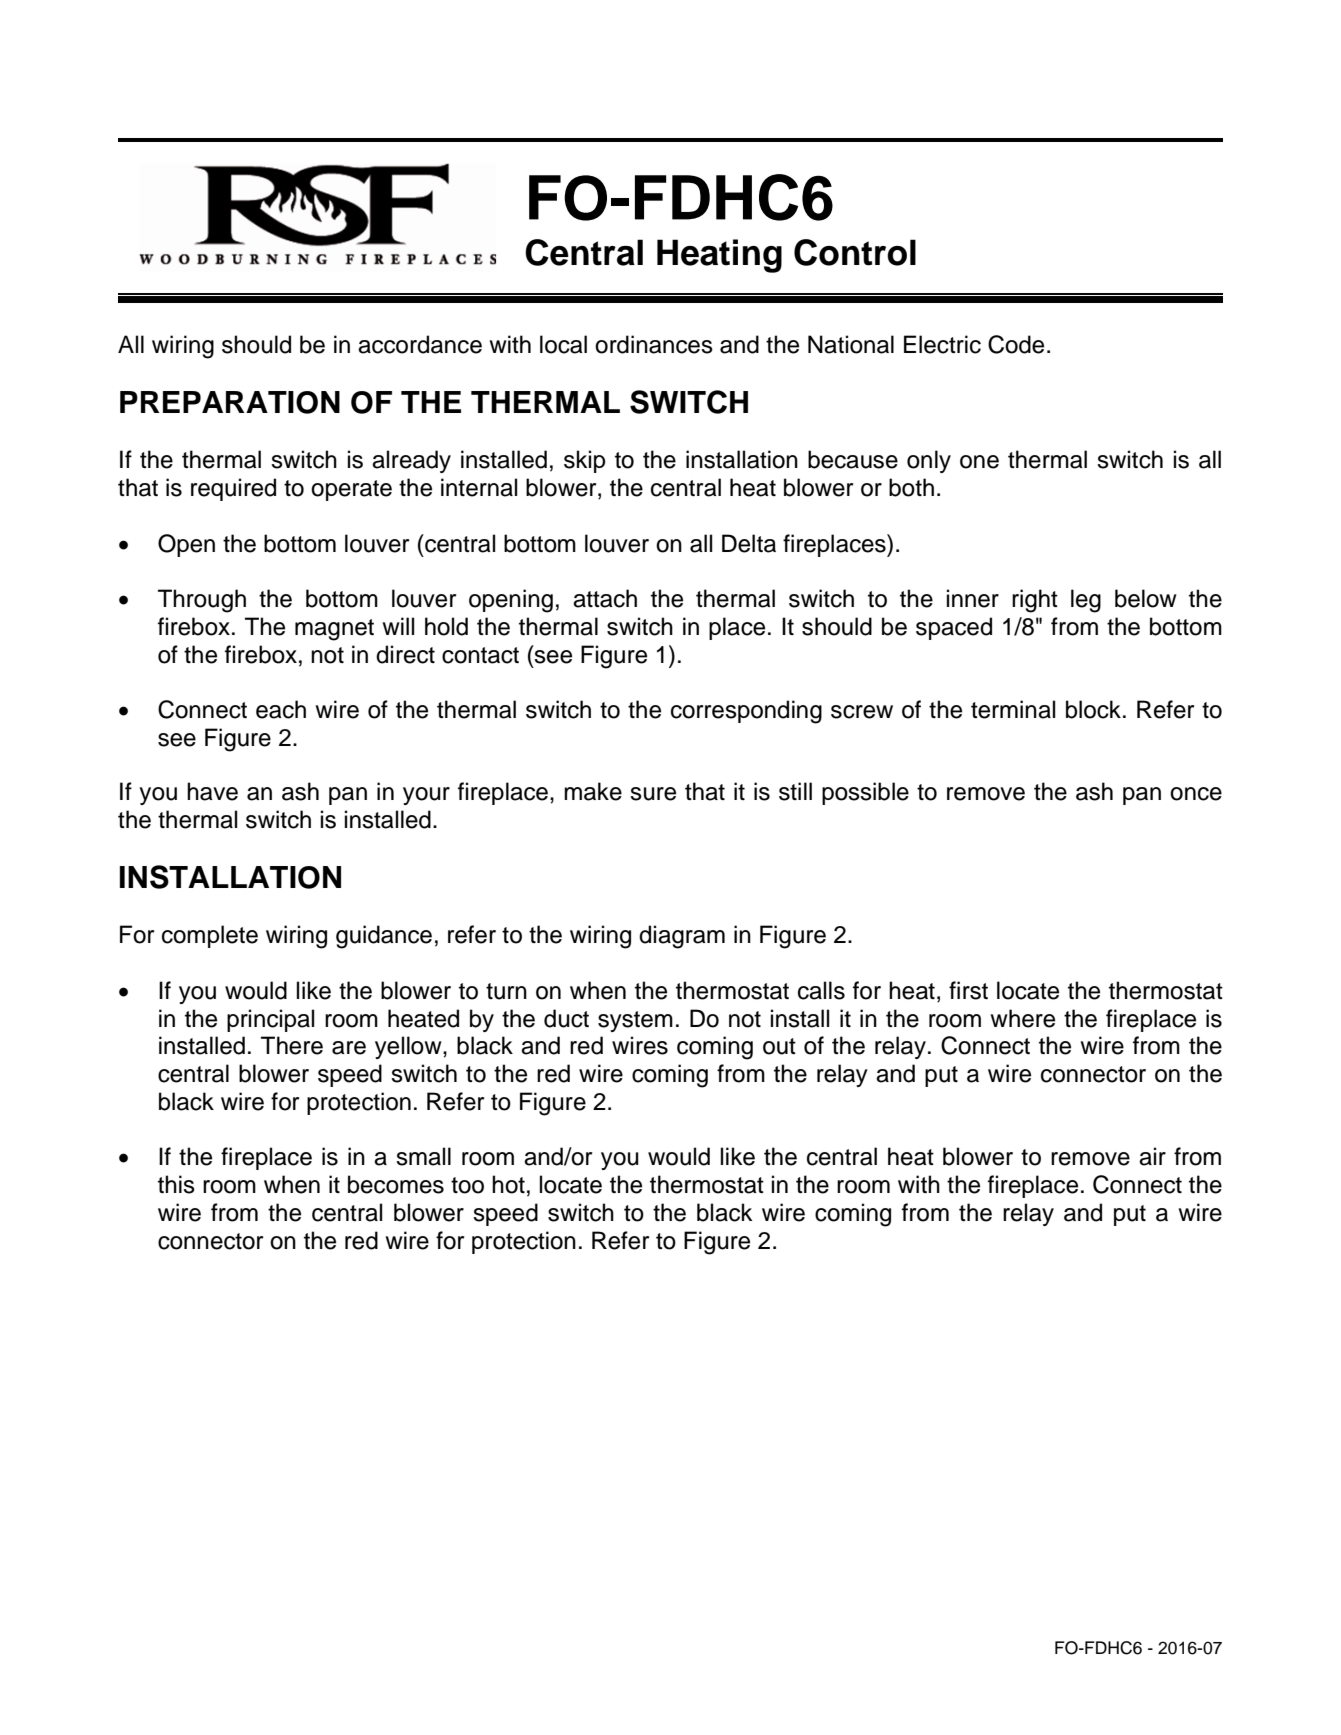 The height and width of the image is (1735, 1341). I want to click on each, so click(281, 709).
